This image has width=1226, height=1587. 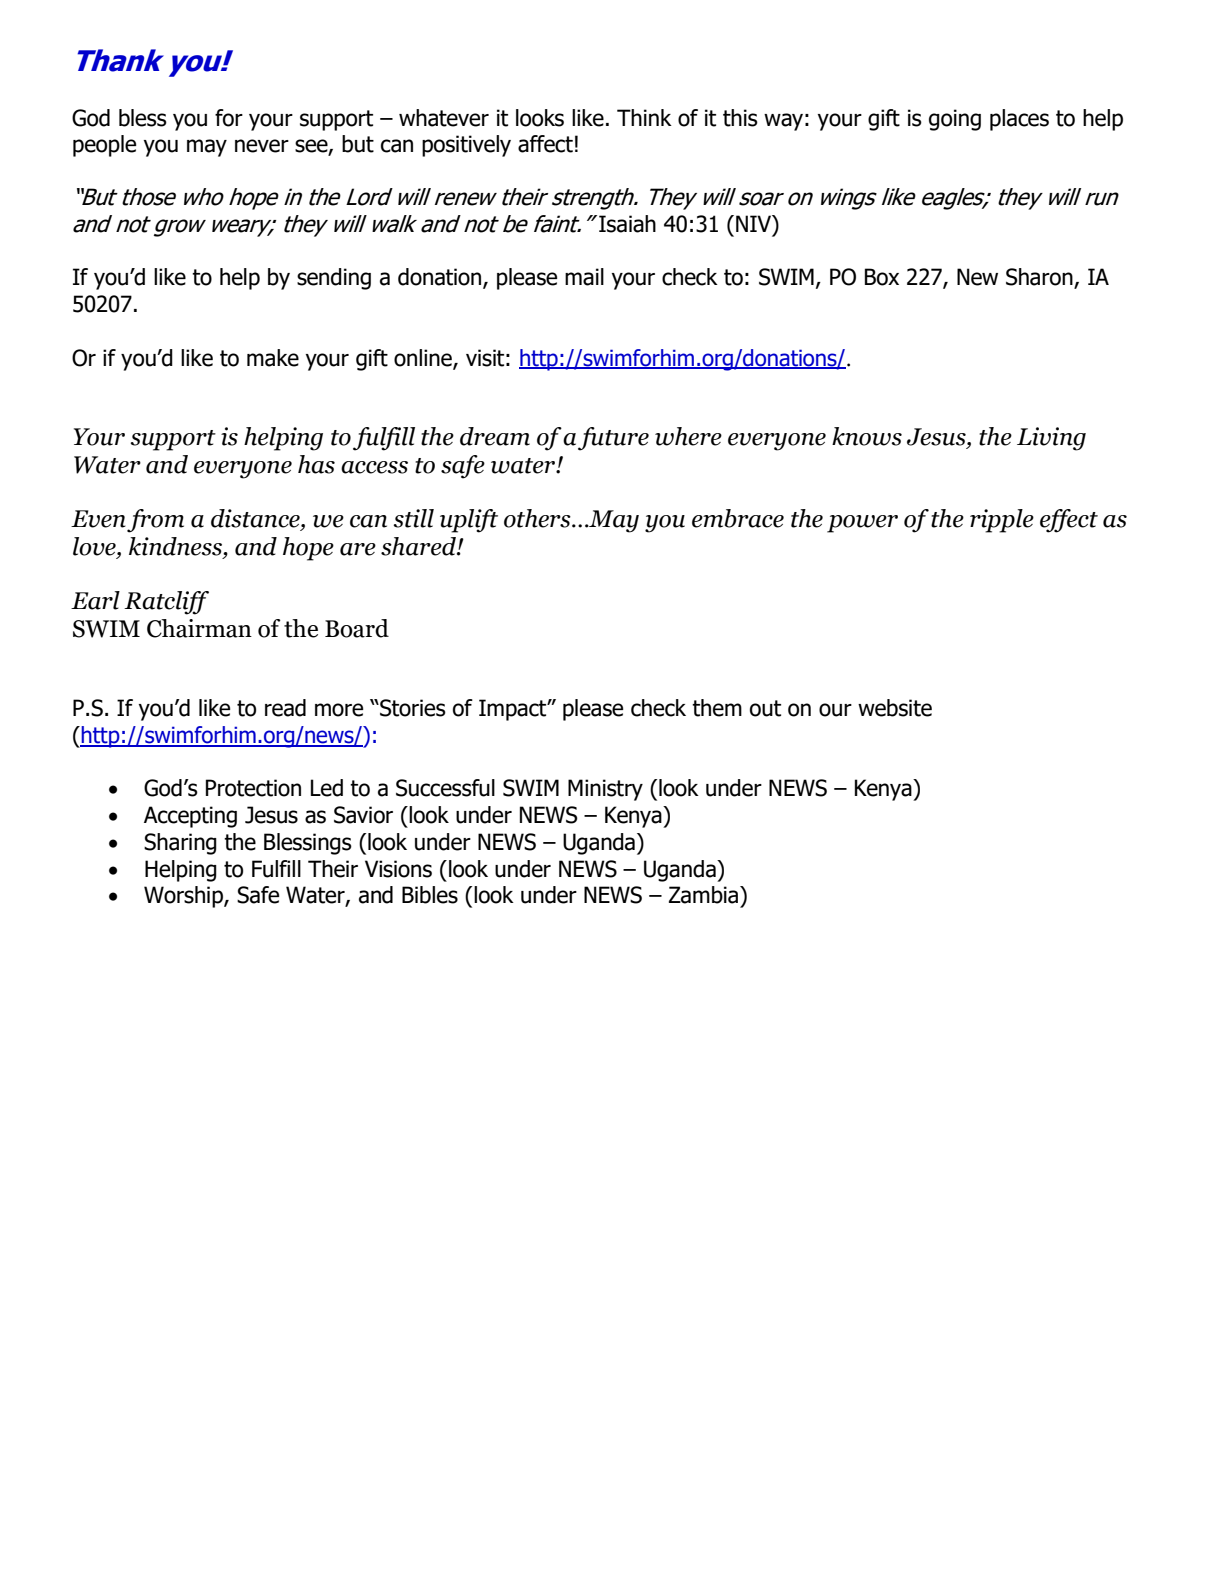 What do you see at coordinates (605, 790) in the image?
I see `Ministry` at bounding box center [605, 790].
